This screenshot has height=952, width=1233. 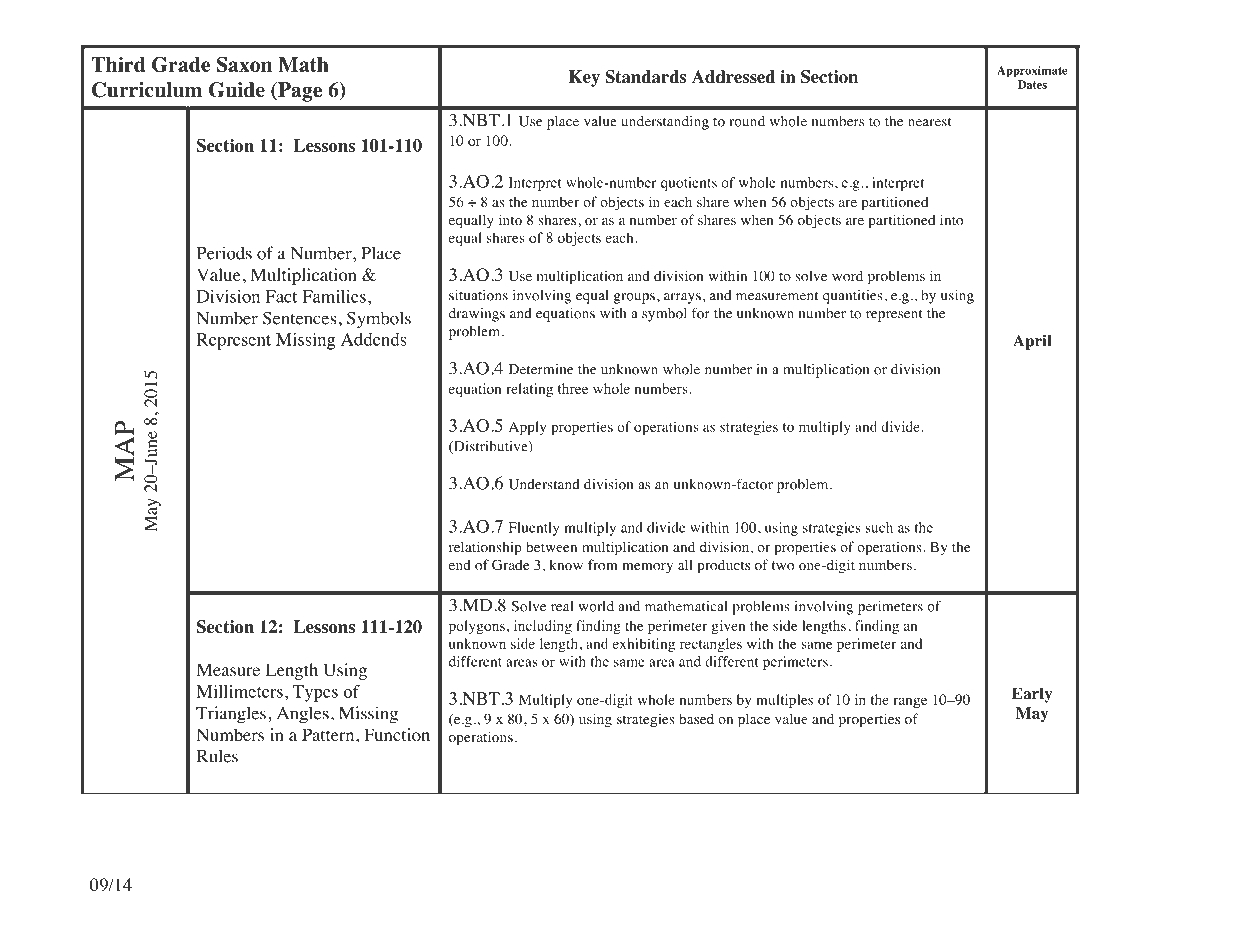 What do you see at coordinates (584, 78) in the screenshot?
I see `Key` at bounding box center [584, 78].
